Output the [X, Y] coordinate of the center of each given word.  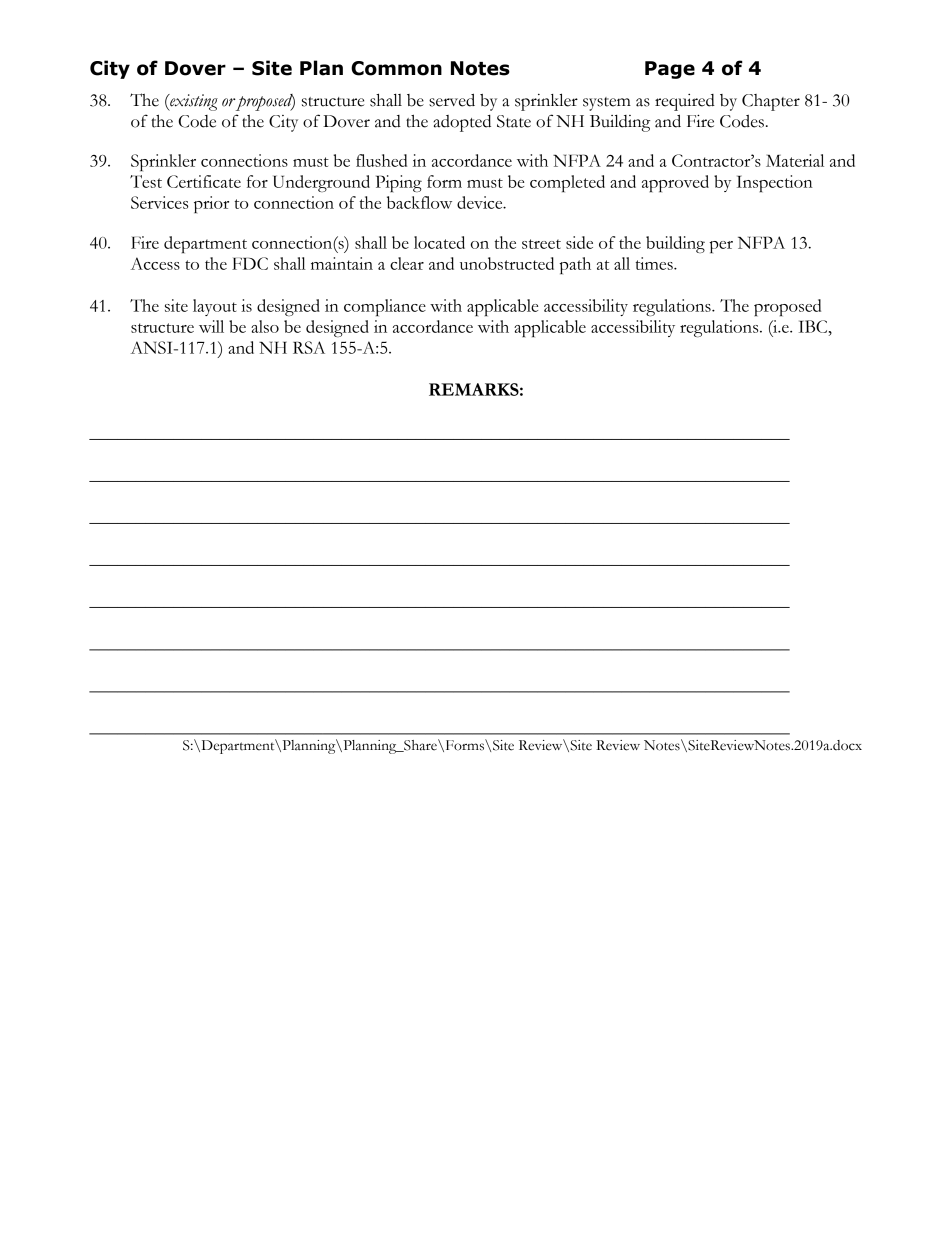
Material [795, 160]
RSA [309, 347]
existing [193, 102]
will [211, 326]
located [439, 242]
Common [396, 68]
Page [670, 70]
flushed [381, 160]
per [721, 247]
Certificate [204, 181]
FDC [250, 263]
